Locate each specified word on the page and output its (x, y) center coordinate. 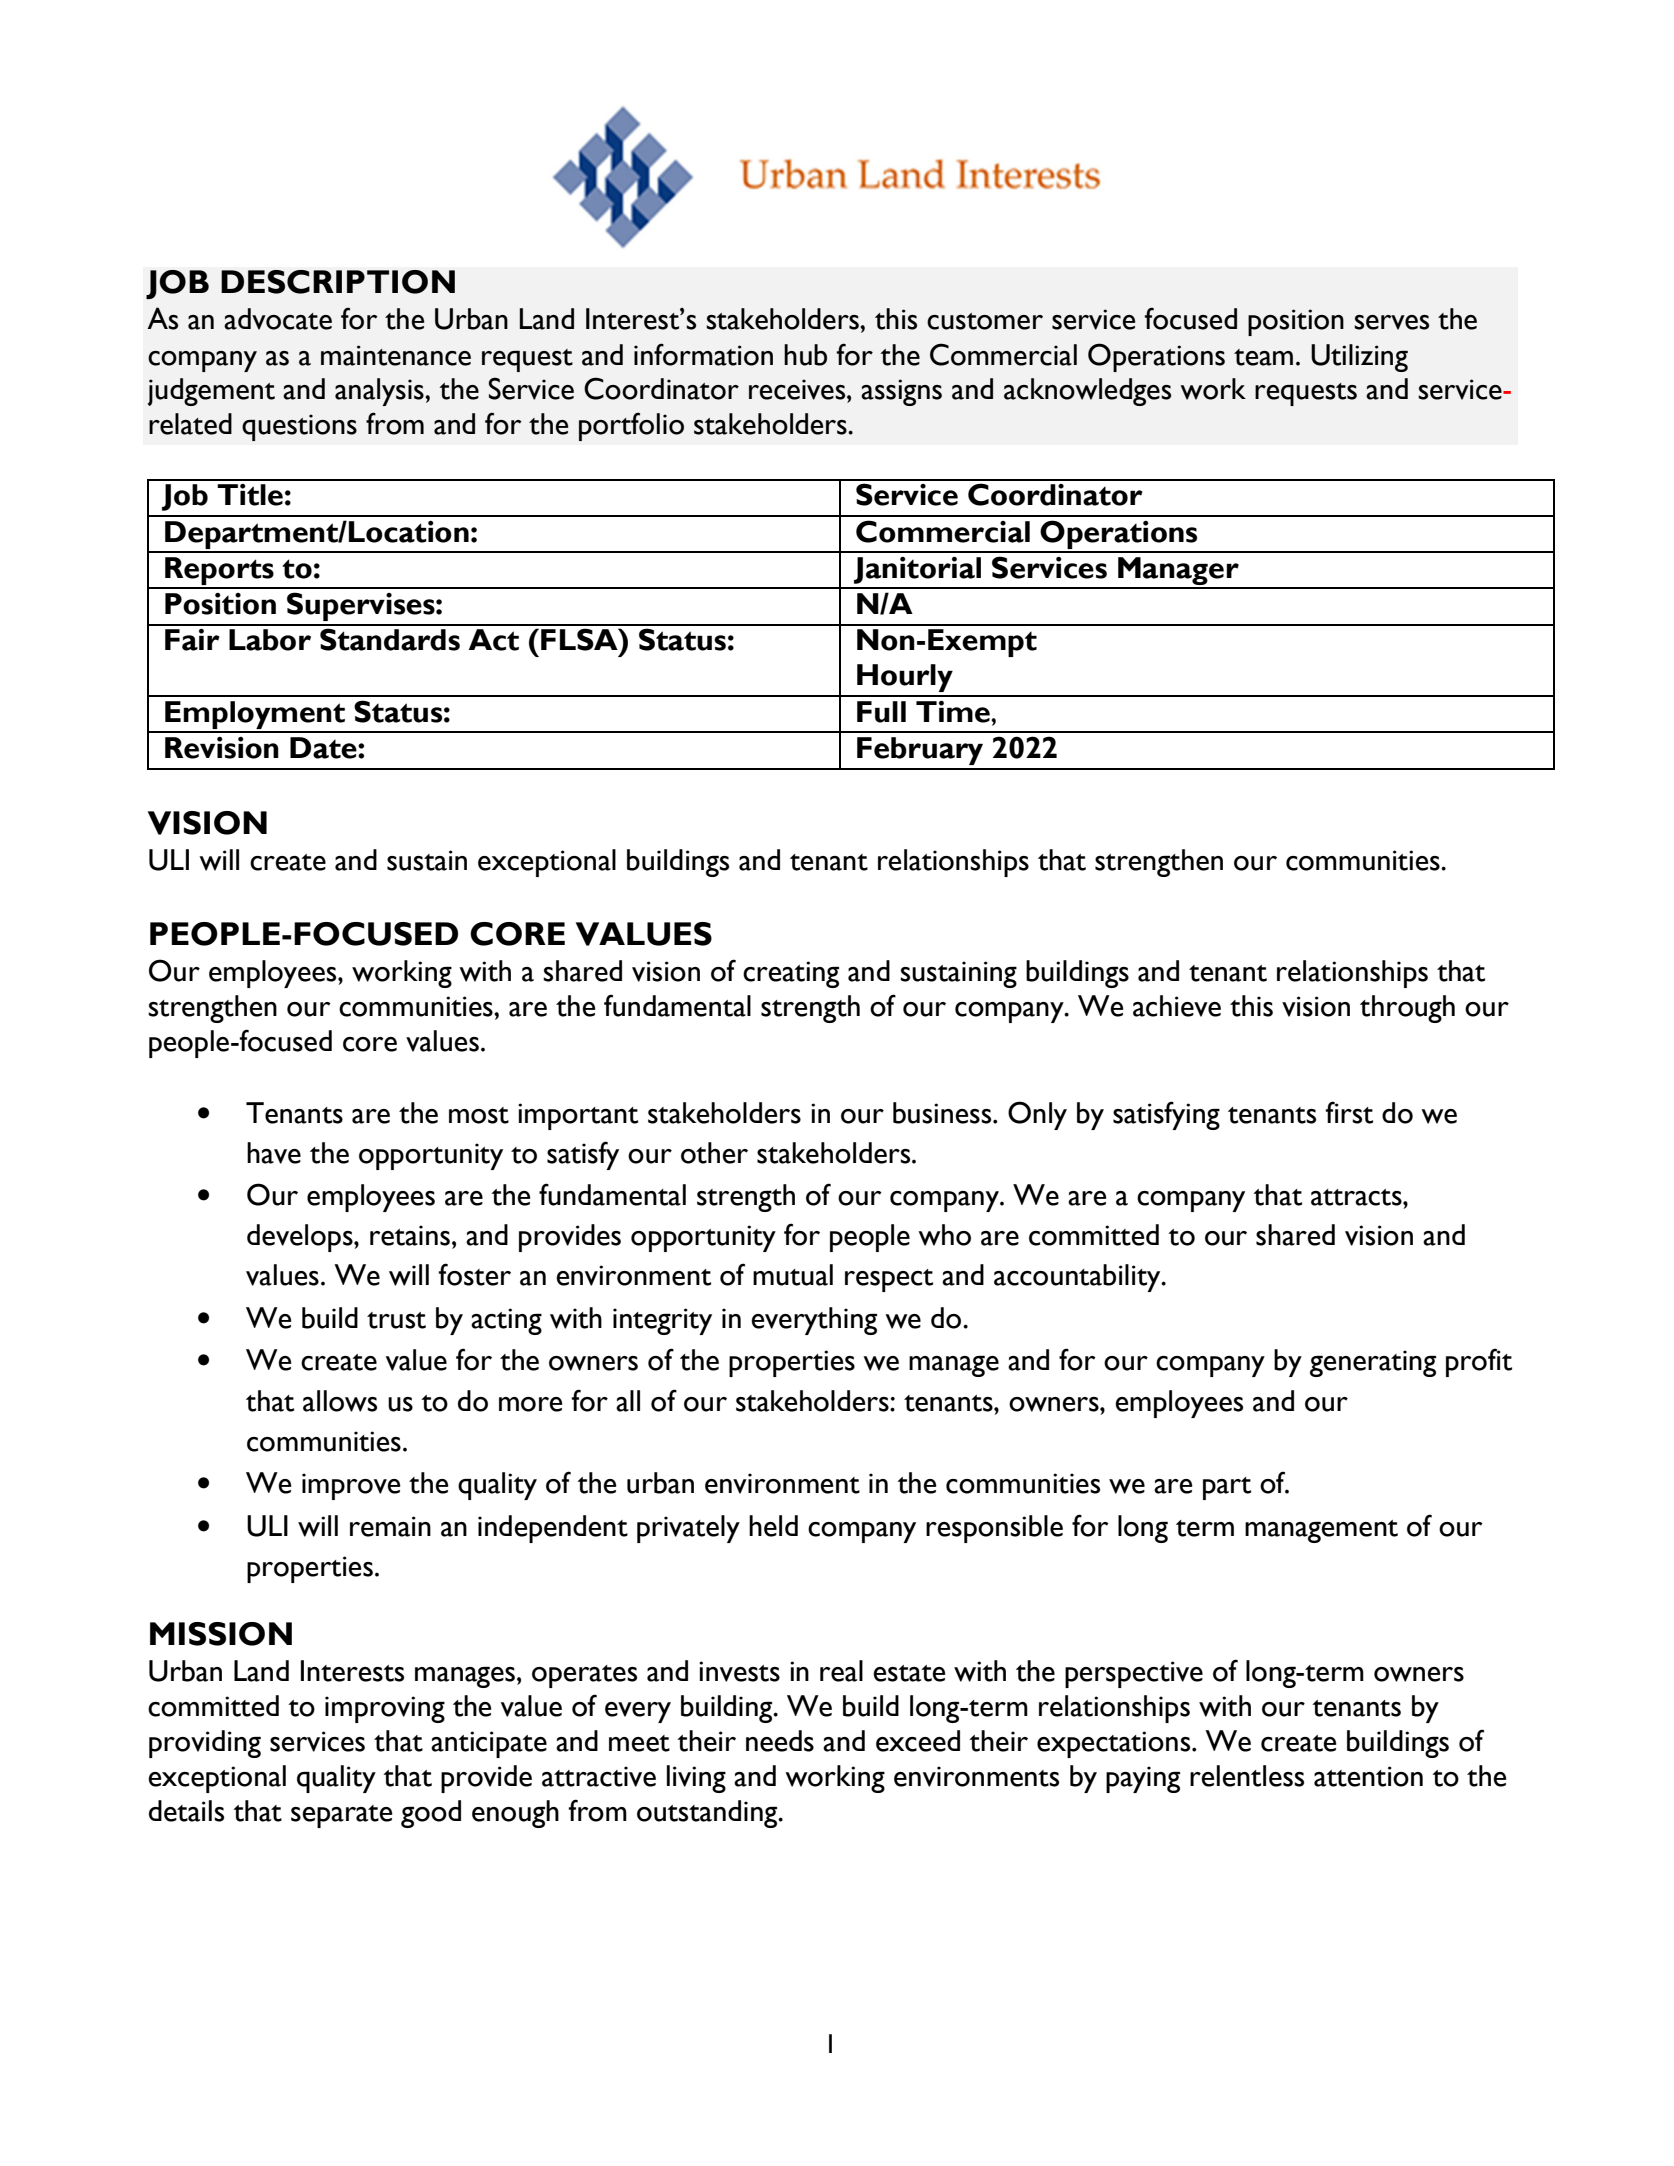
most (479, 1115)
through (1407, 1009)
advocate (278, 319)
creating (791, 974)
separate (341, 1816)
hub (805, 355)
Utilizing (1359, 358)
